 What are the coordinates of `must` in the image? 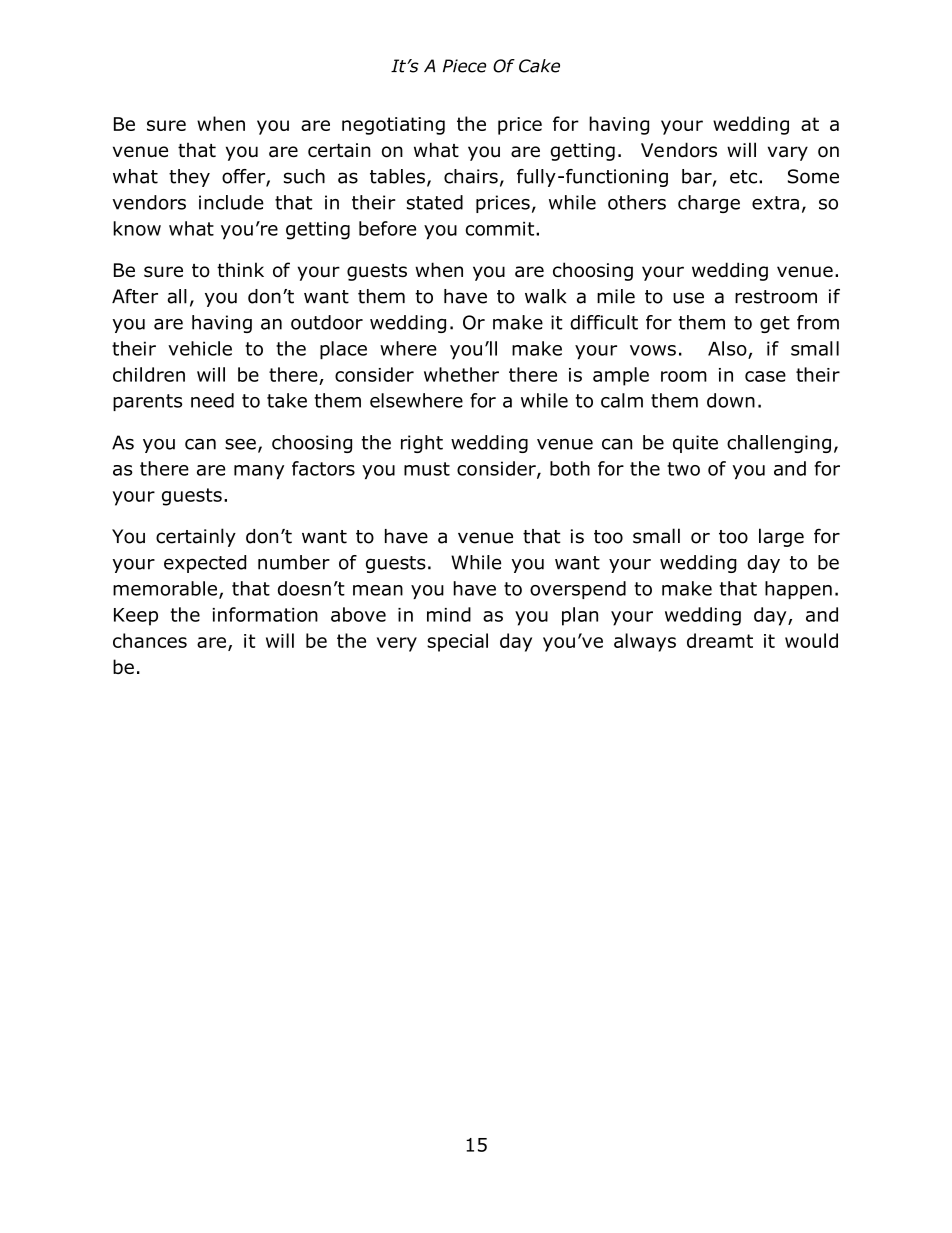 It's located at (427, 469).
